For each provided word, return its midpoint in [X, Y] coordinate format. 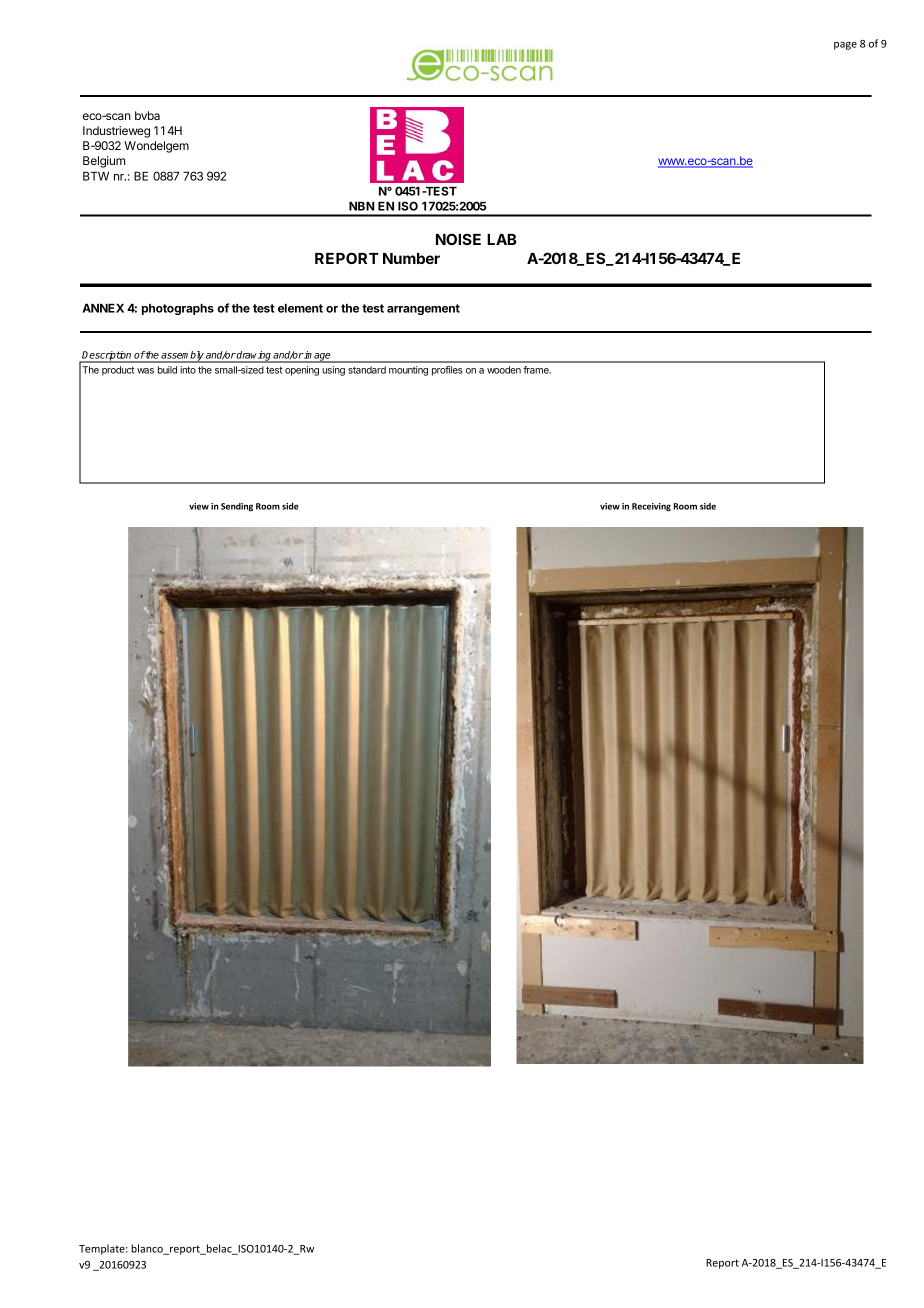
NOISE [458, 239]
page [845, 46]
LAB [501, 239]
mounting [408, 371]
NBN [361, 206]
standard [367, 370]
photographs [178, 309]
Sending [237, 507]
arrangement [423, 309]
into [188, 370]
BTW [96, 176]
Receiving [651, 507]
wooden [504, 370]
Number [411, 258]
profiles [447, 371]
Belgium [104, 162]
